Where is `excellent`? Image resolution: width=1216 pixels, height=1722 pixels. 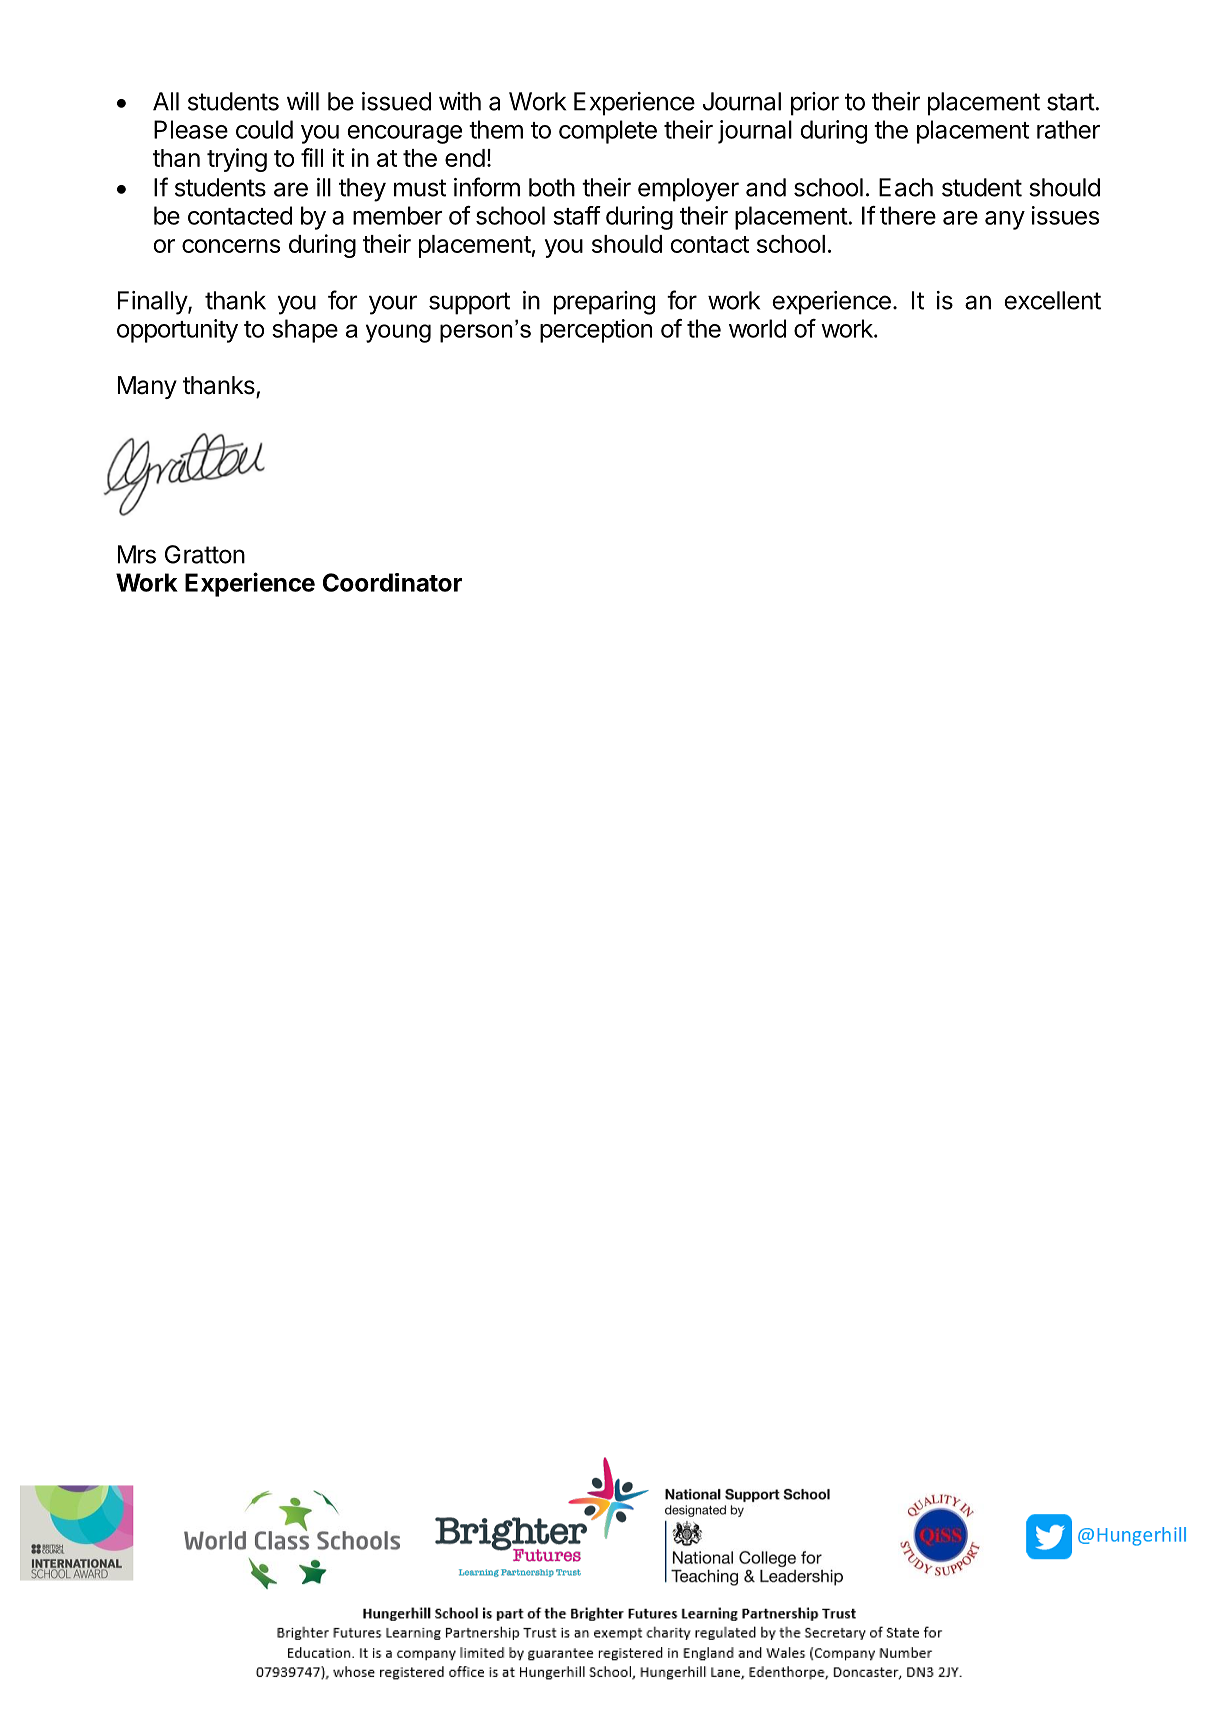 excellent is located at coordinates (1052, 300).
